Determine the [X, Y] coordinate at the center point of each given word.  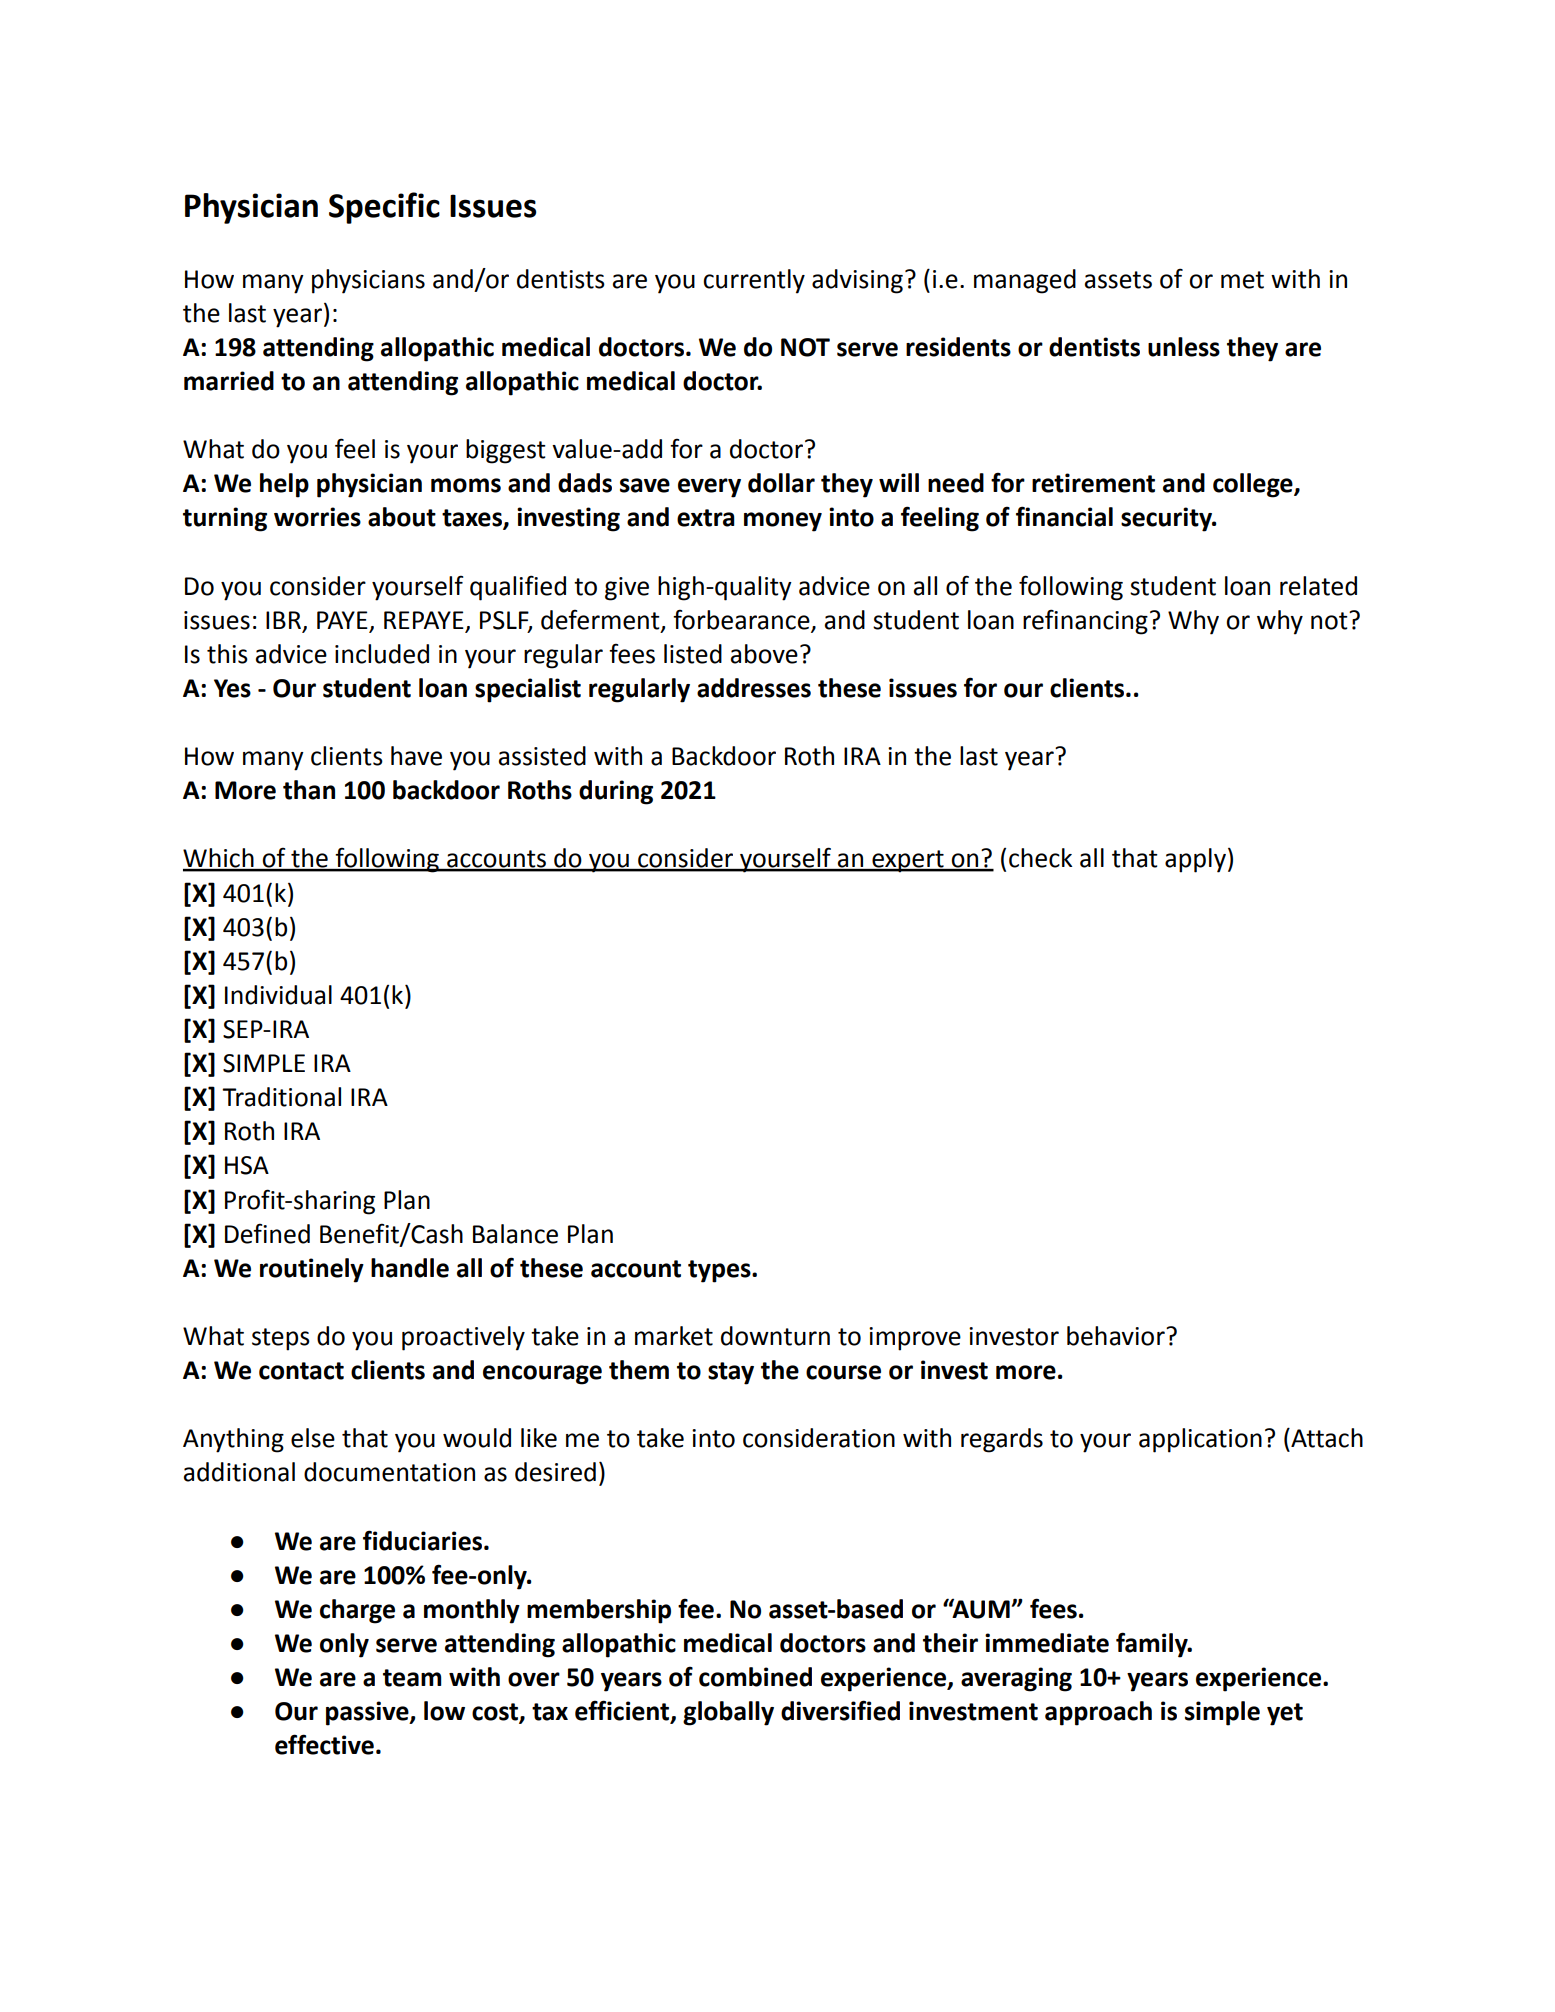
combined [755, 1677]
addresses [754, 688]
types [720, 1271]
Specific [384, 208]
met [1242, 280]
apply [1195, 860]
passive [368, 1713]
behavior [1117, 1336]
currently [754, 281]
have [416, 756]
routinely [312, 1270]
